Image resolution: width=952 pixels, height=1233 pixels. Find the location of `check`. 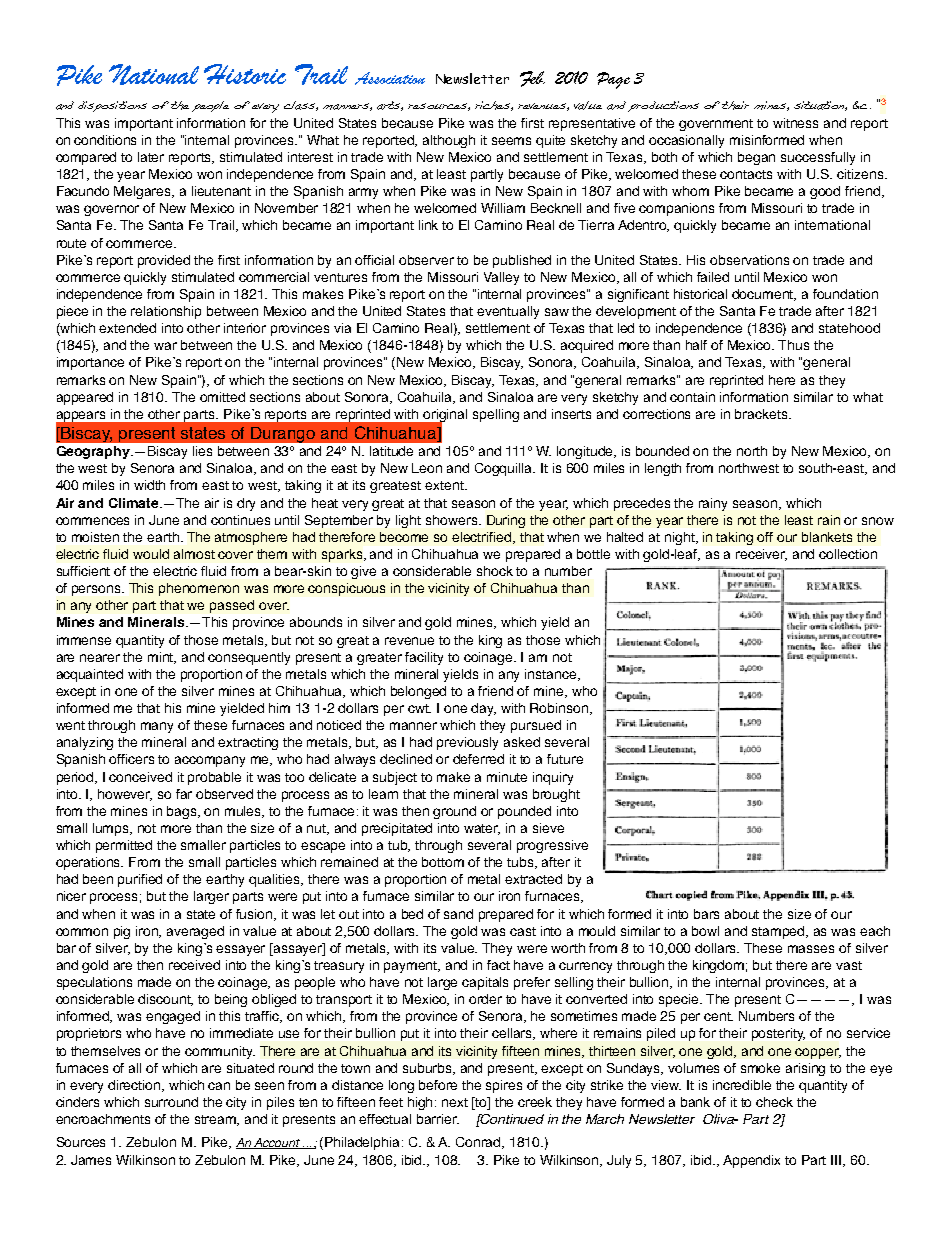

check is located at coordinates (774, 1102).
